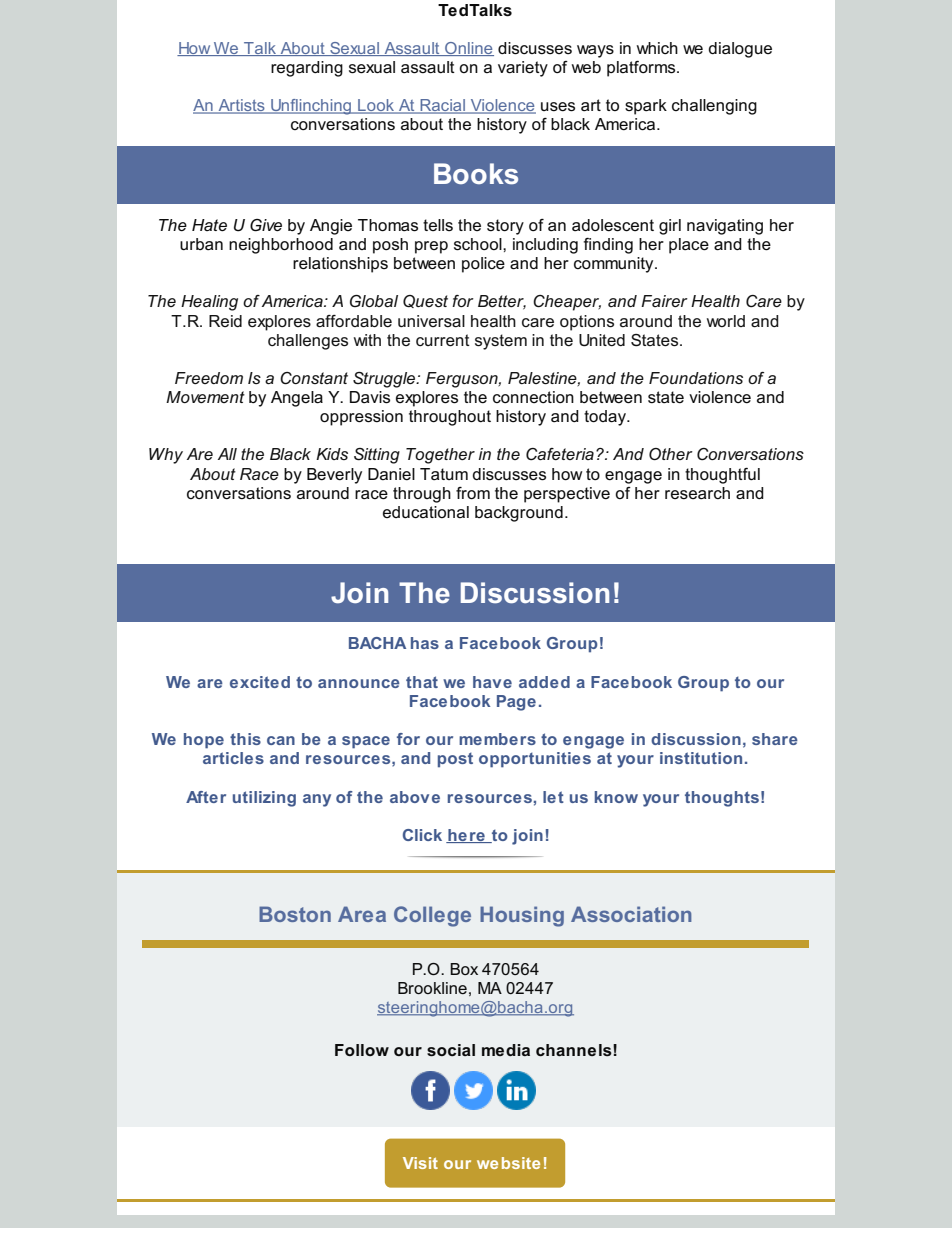  What do you see at coordinates (697, 493) in the image?
I see `research` at bounding box center [697, 493].
